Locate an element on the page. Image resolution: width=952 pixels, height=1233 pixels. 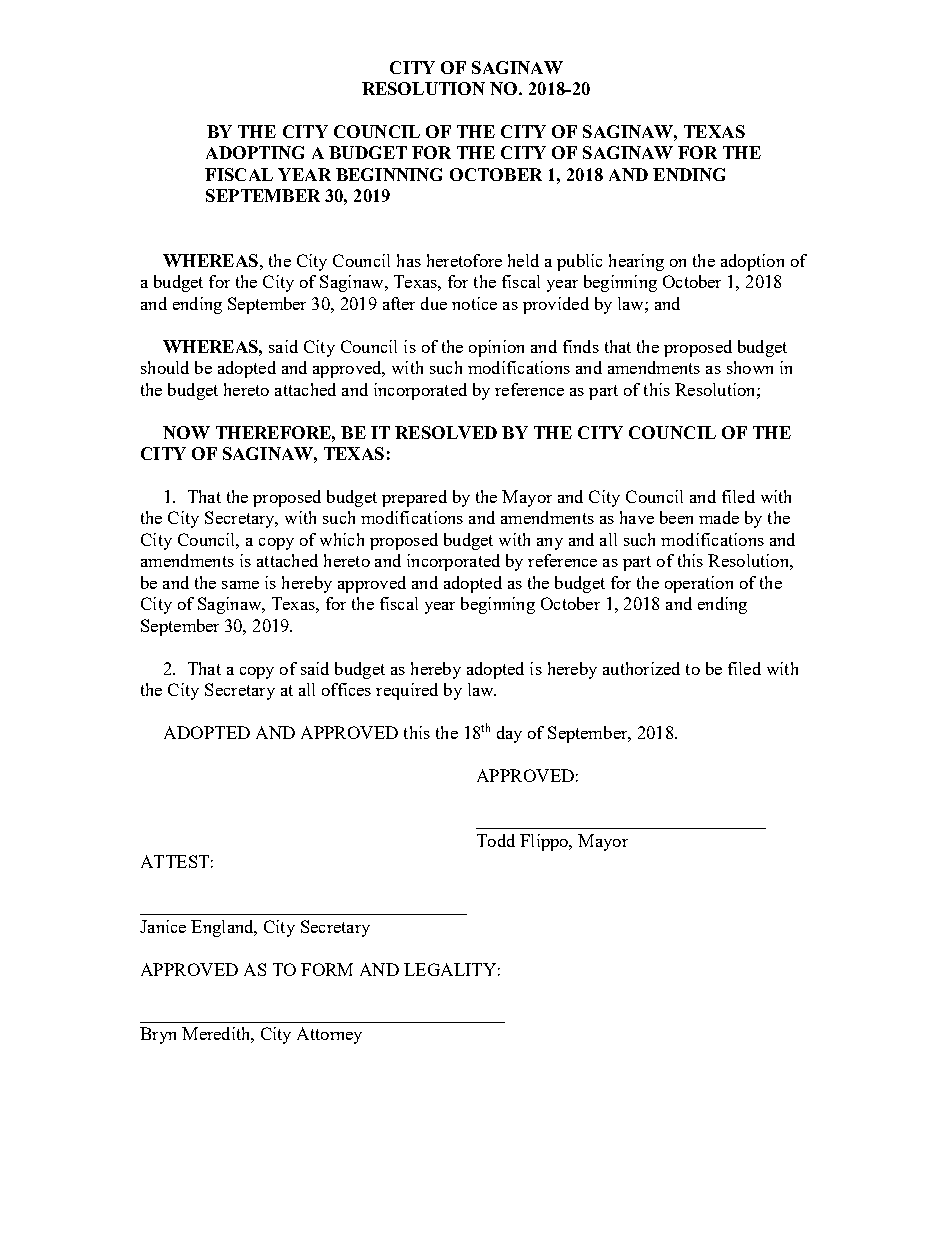
Bryn is located at coordinates (158, 1035).
